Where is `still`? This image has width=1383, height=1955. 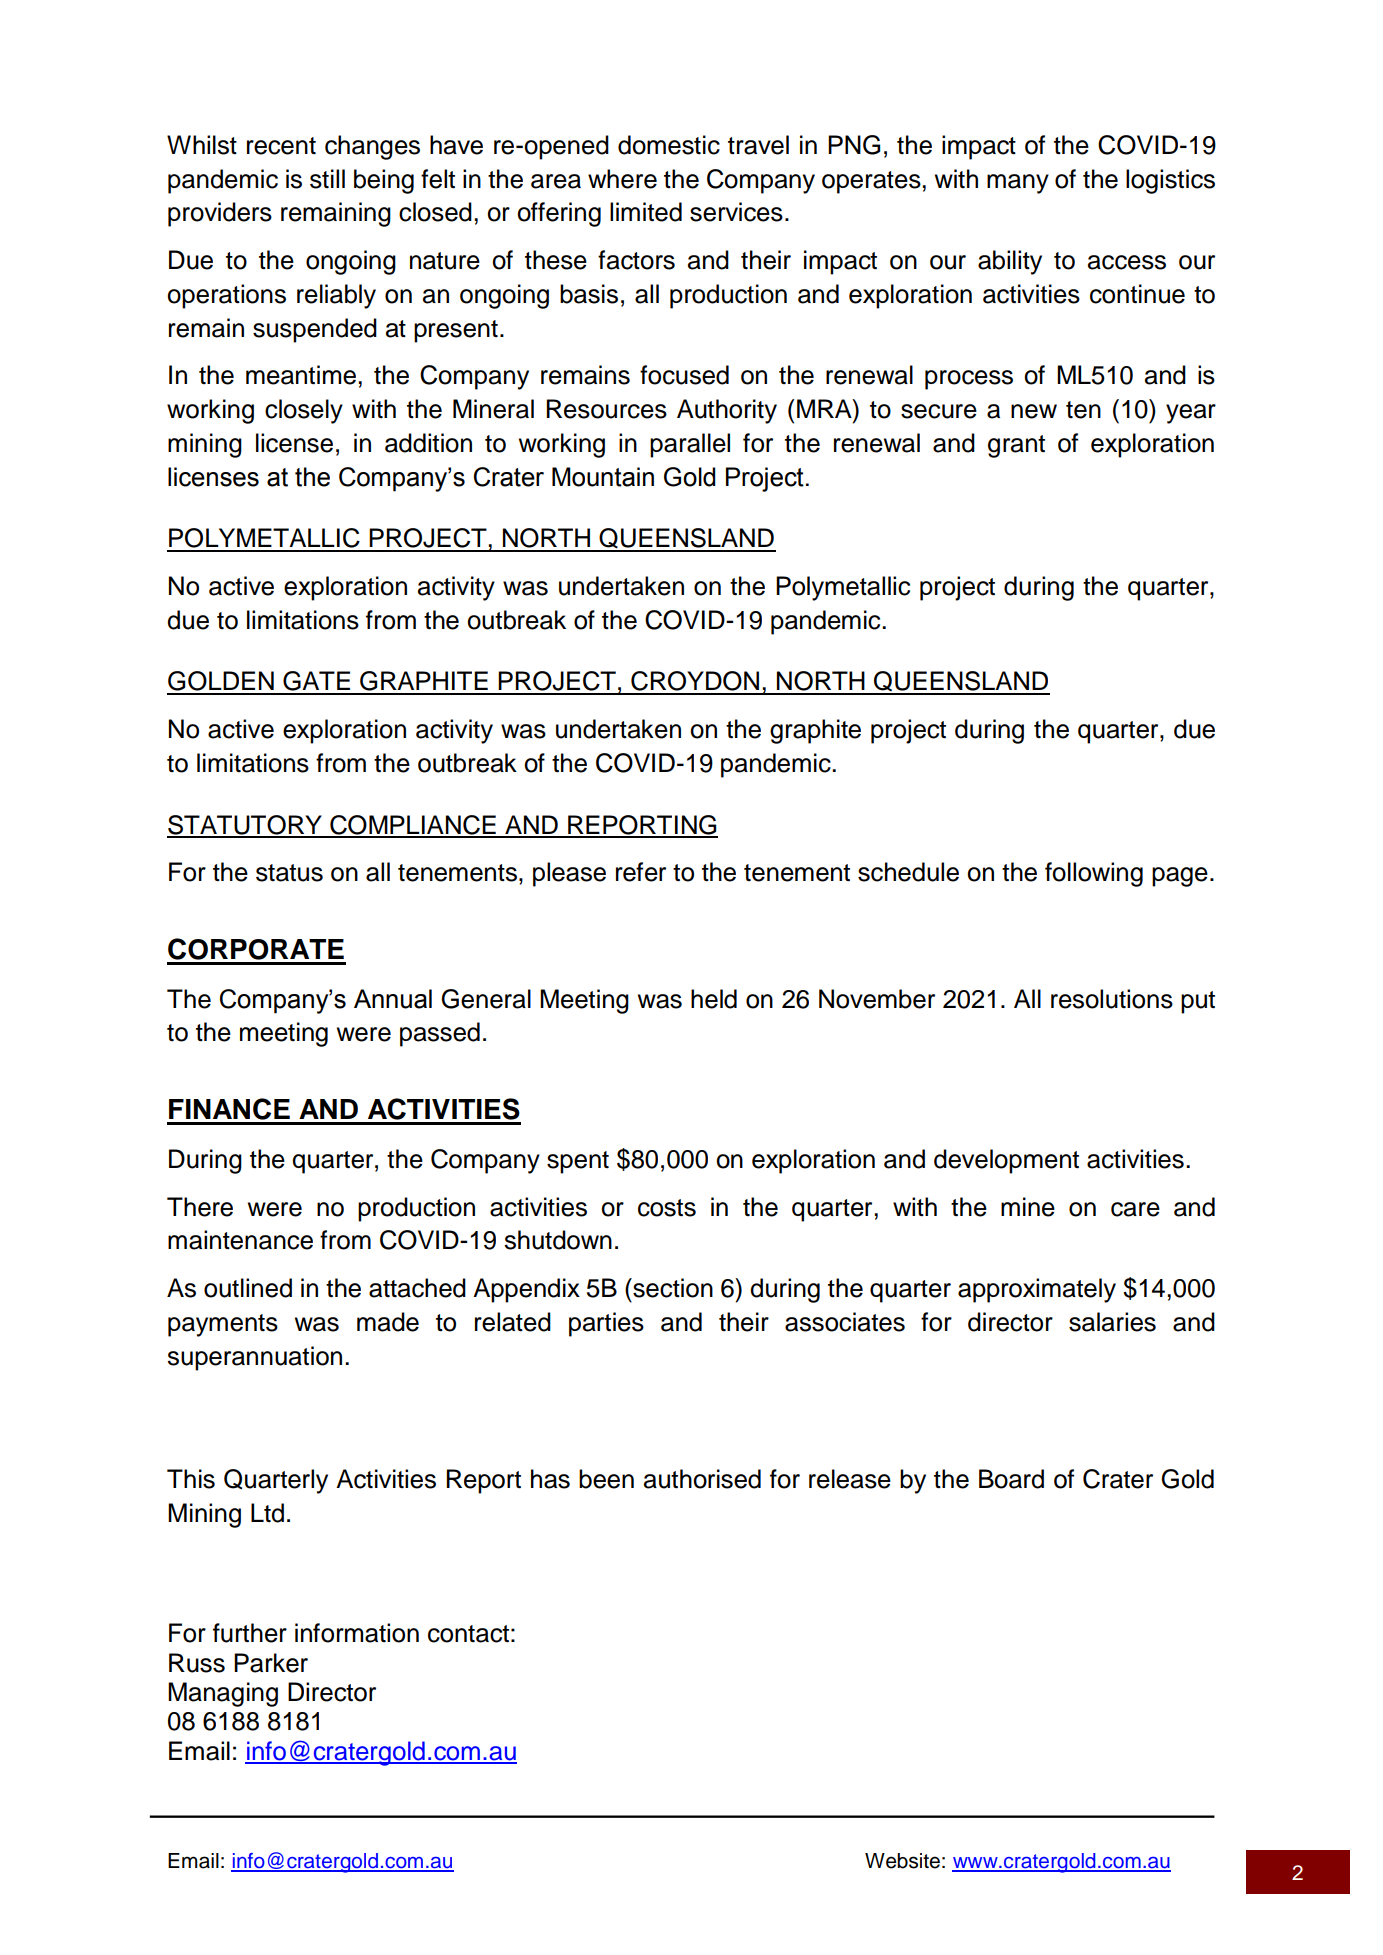 still is located at coordinates (327, 179).
